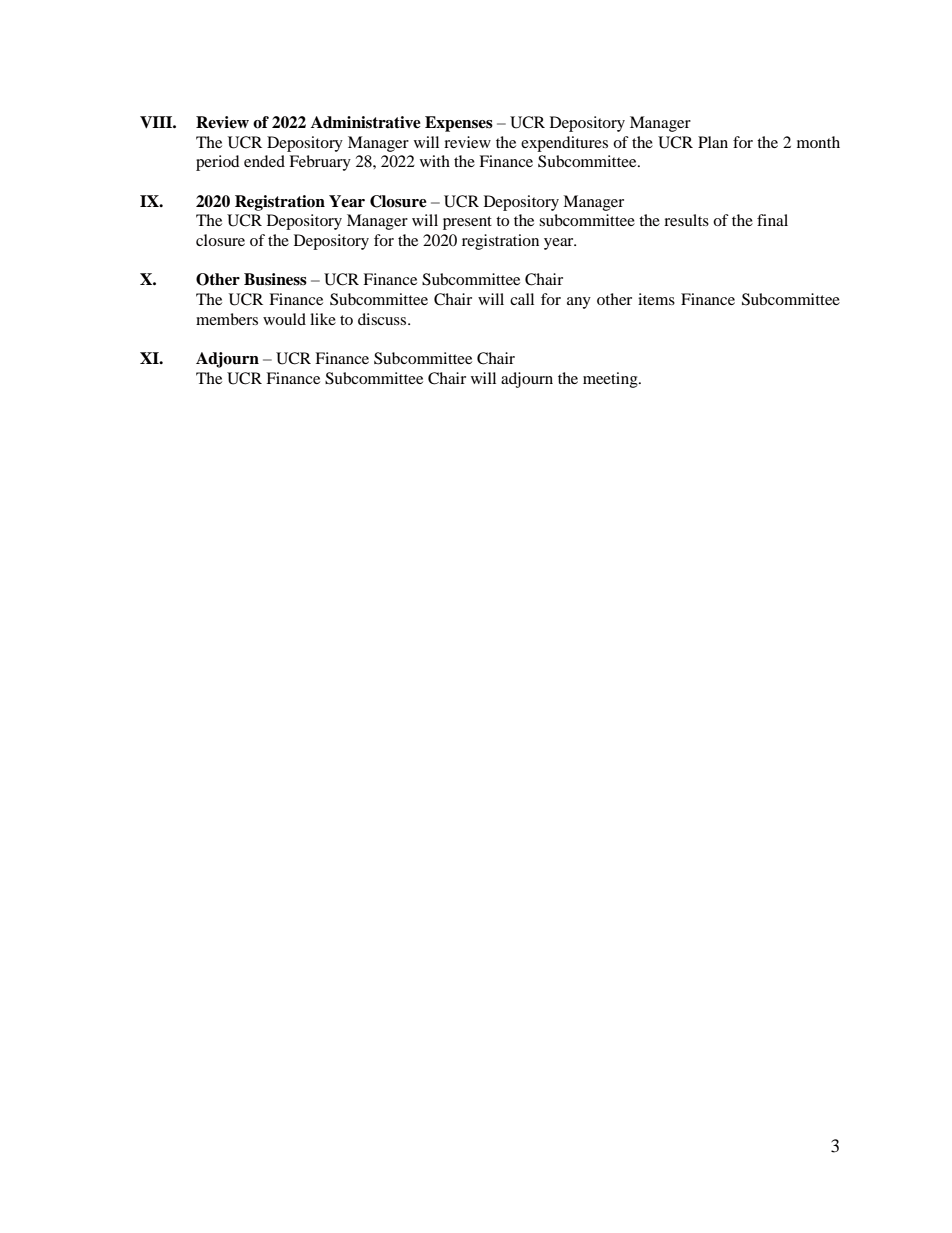  Describe the element at coordinates (275, 279) in the screenshot. I see `Business` at that location.
